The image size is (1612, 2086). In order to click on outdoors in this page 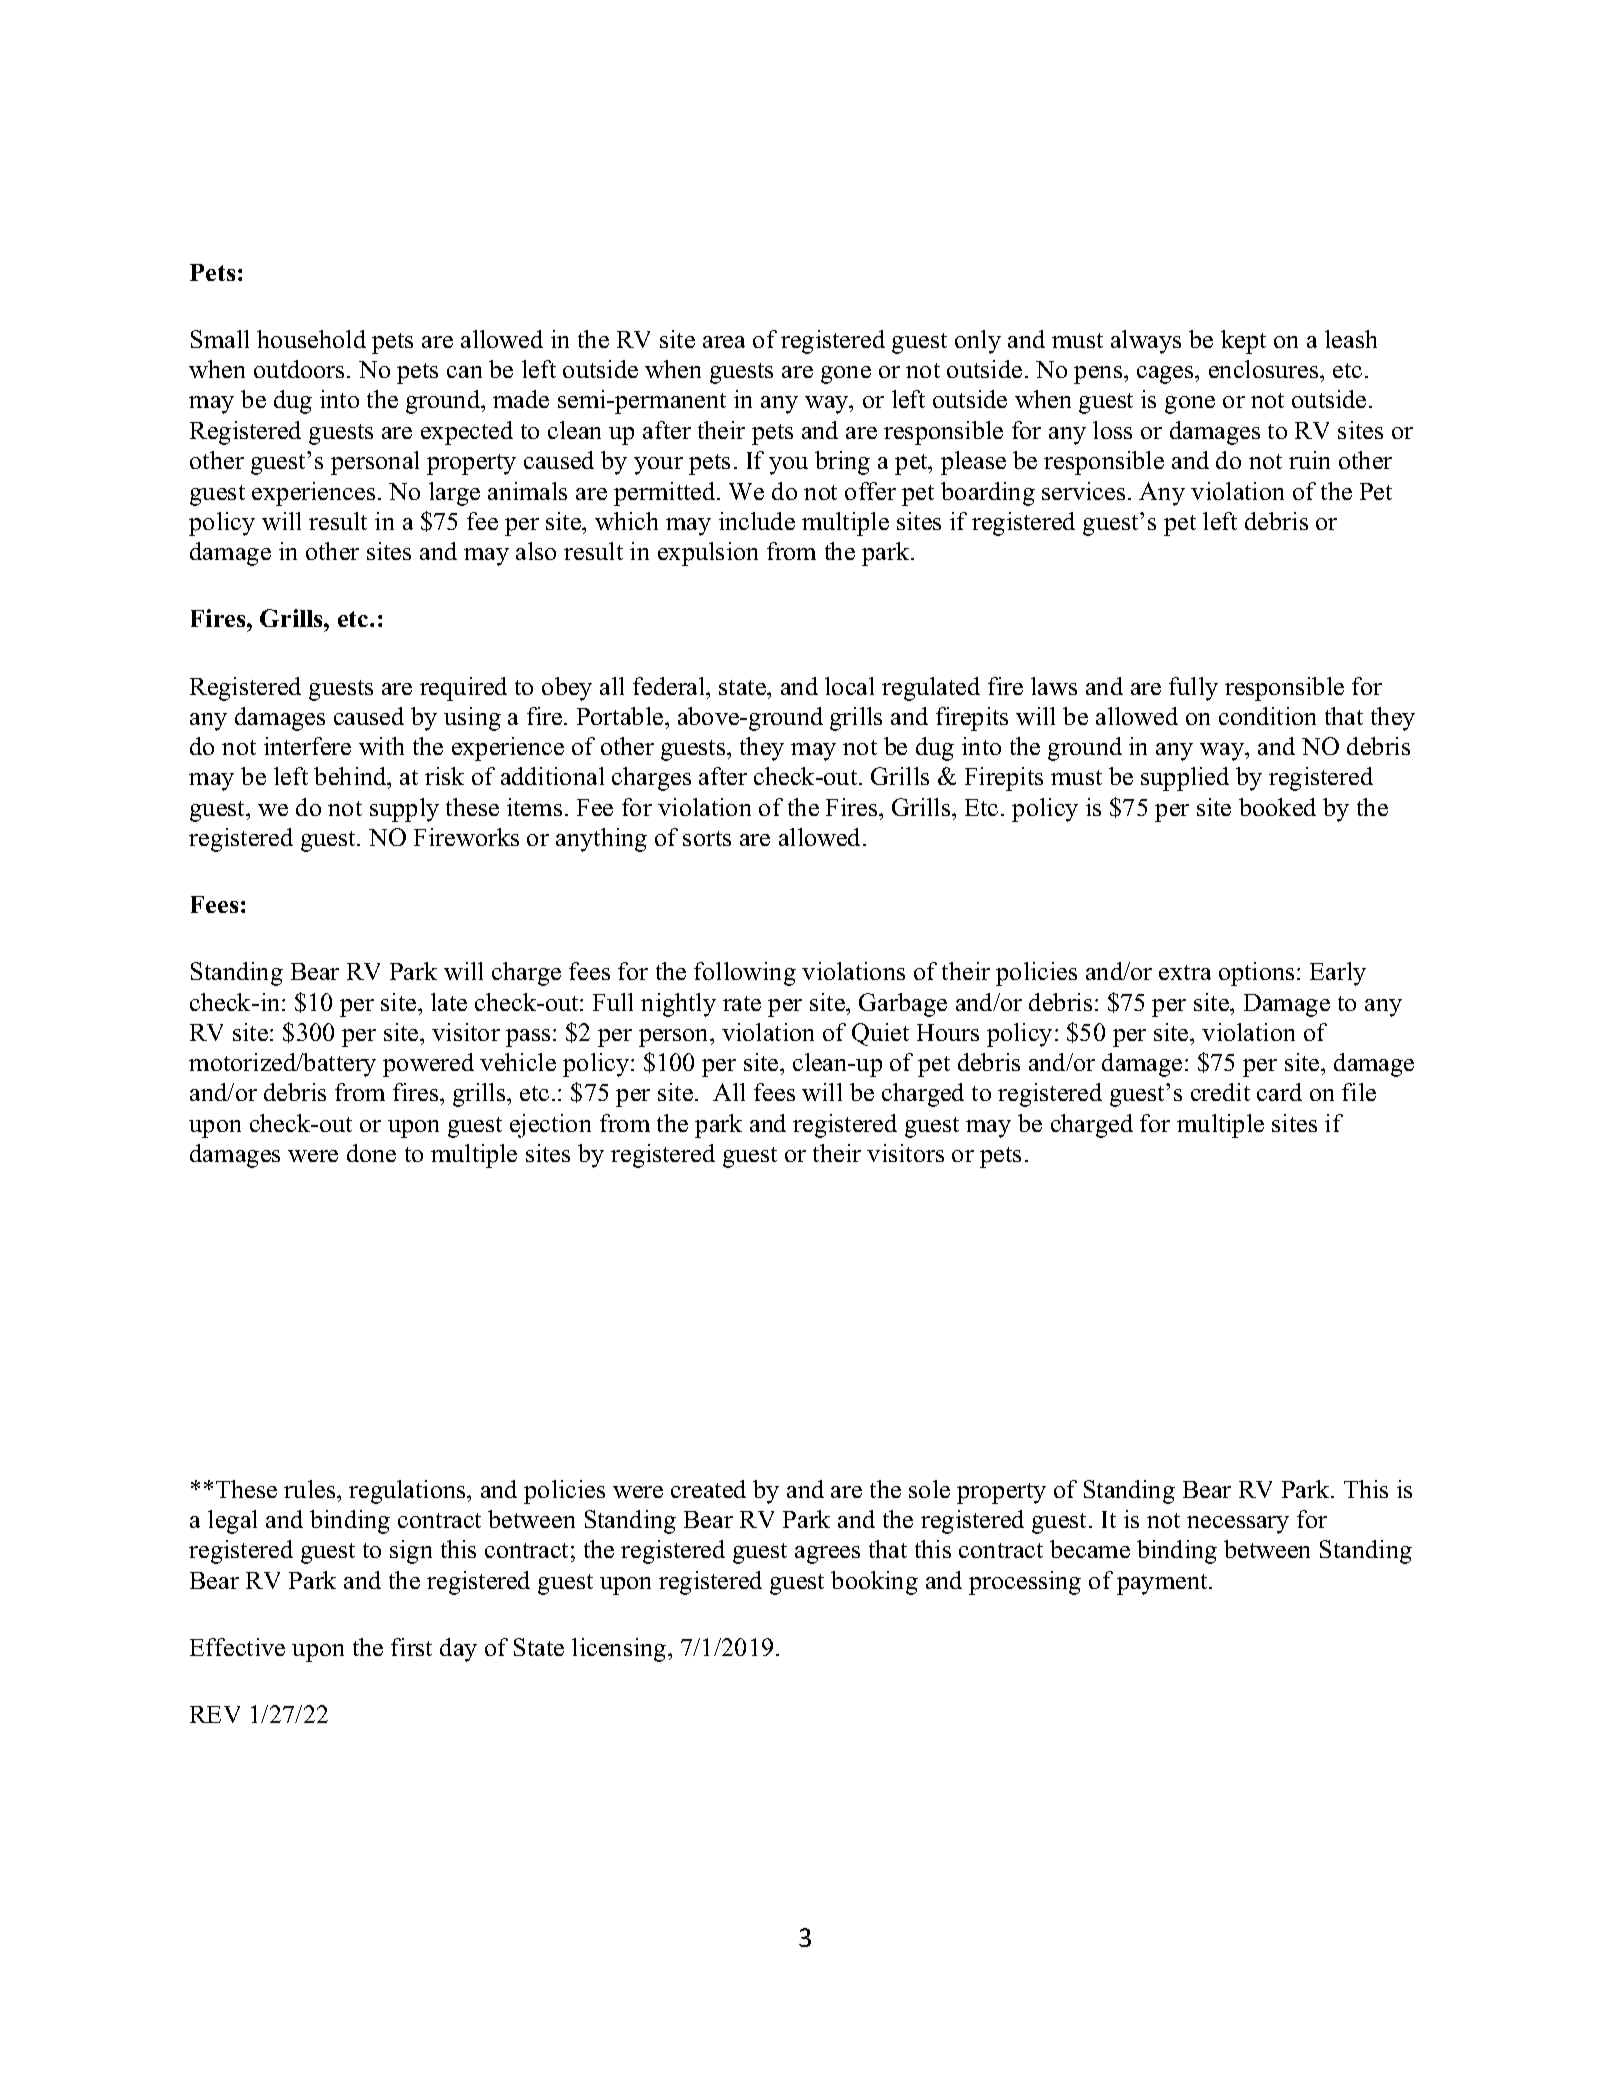, I will do `click(299, 369)`.
